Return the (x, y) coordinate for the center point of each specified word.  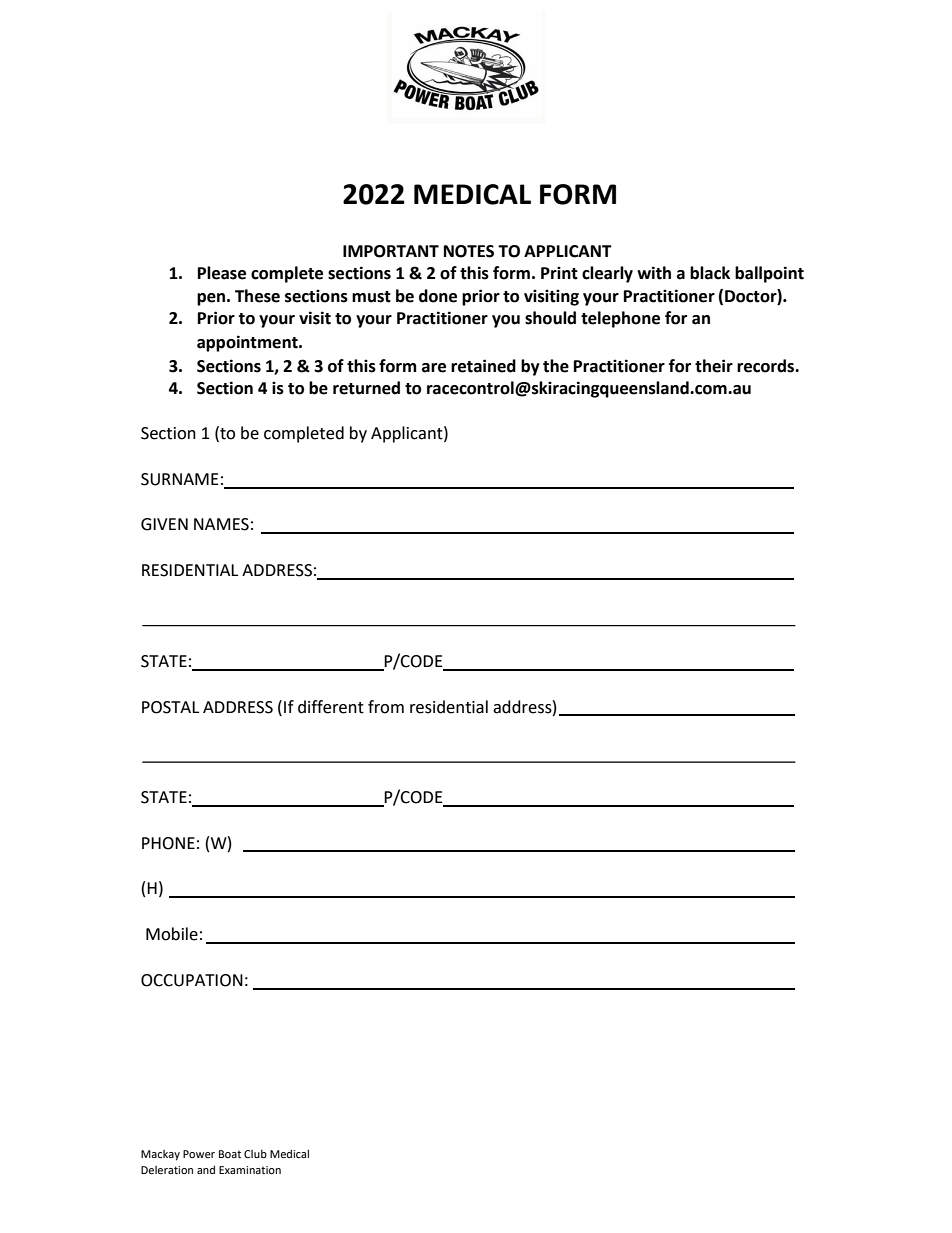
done (438, 296)
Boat (230, 1154)
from (386, 707)
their (714, 366)
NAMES (221, 524)
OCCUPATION (192, 980)
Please (222, 273)
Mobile (172, 934)
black (710, 273)
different (331, 707)
